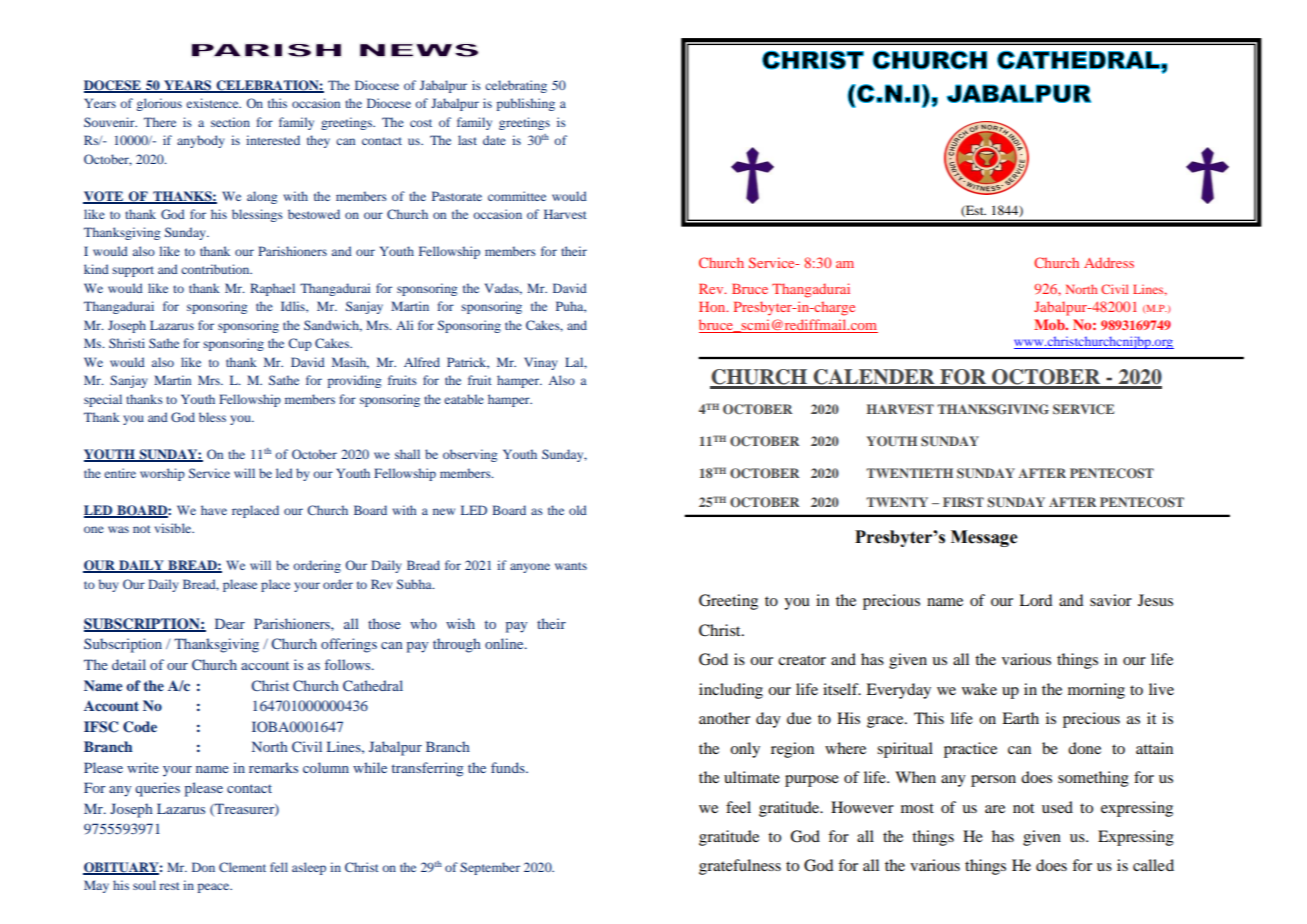  What do you see at coordinates (963, 502) in the screenshot?
I see `FIRST` at bounding box center [963, 502].
